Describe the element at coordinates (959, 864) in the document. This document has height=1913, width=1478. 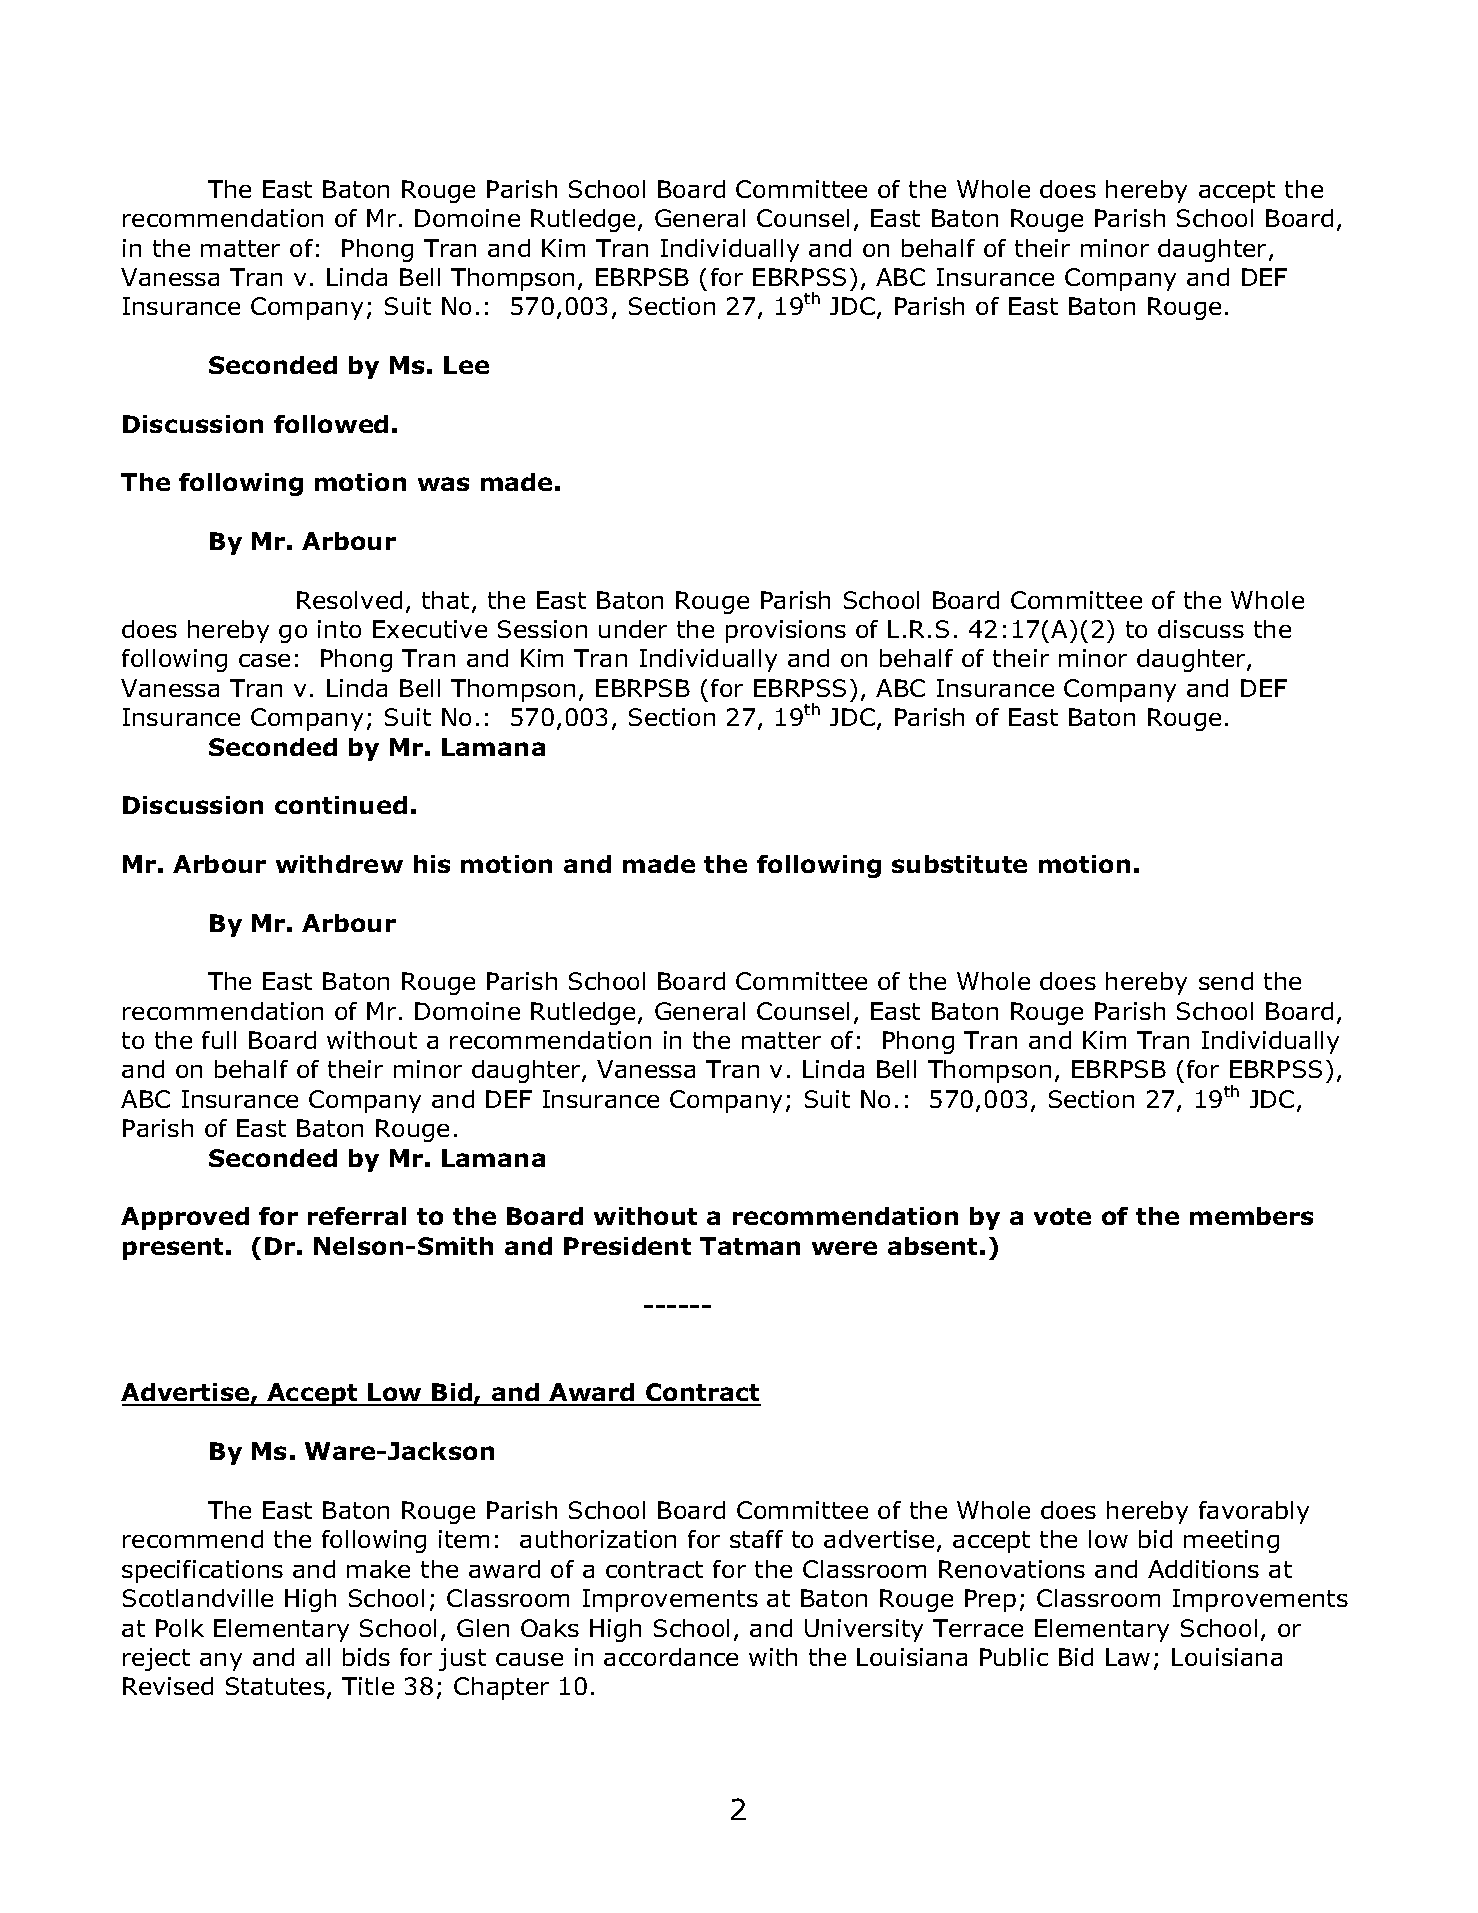
I see `substitute` at that location.
